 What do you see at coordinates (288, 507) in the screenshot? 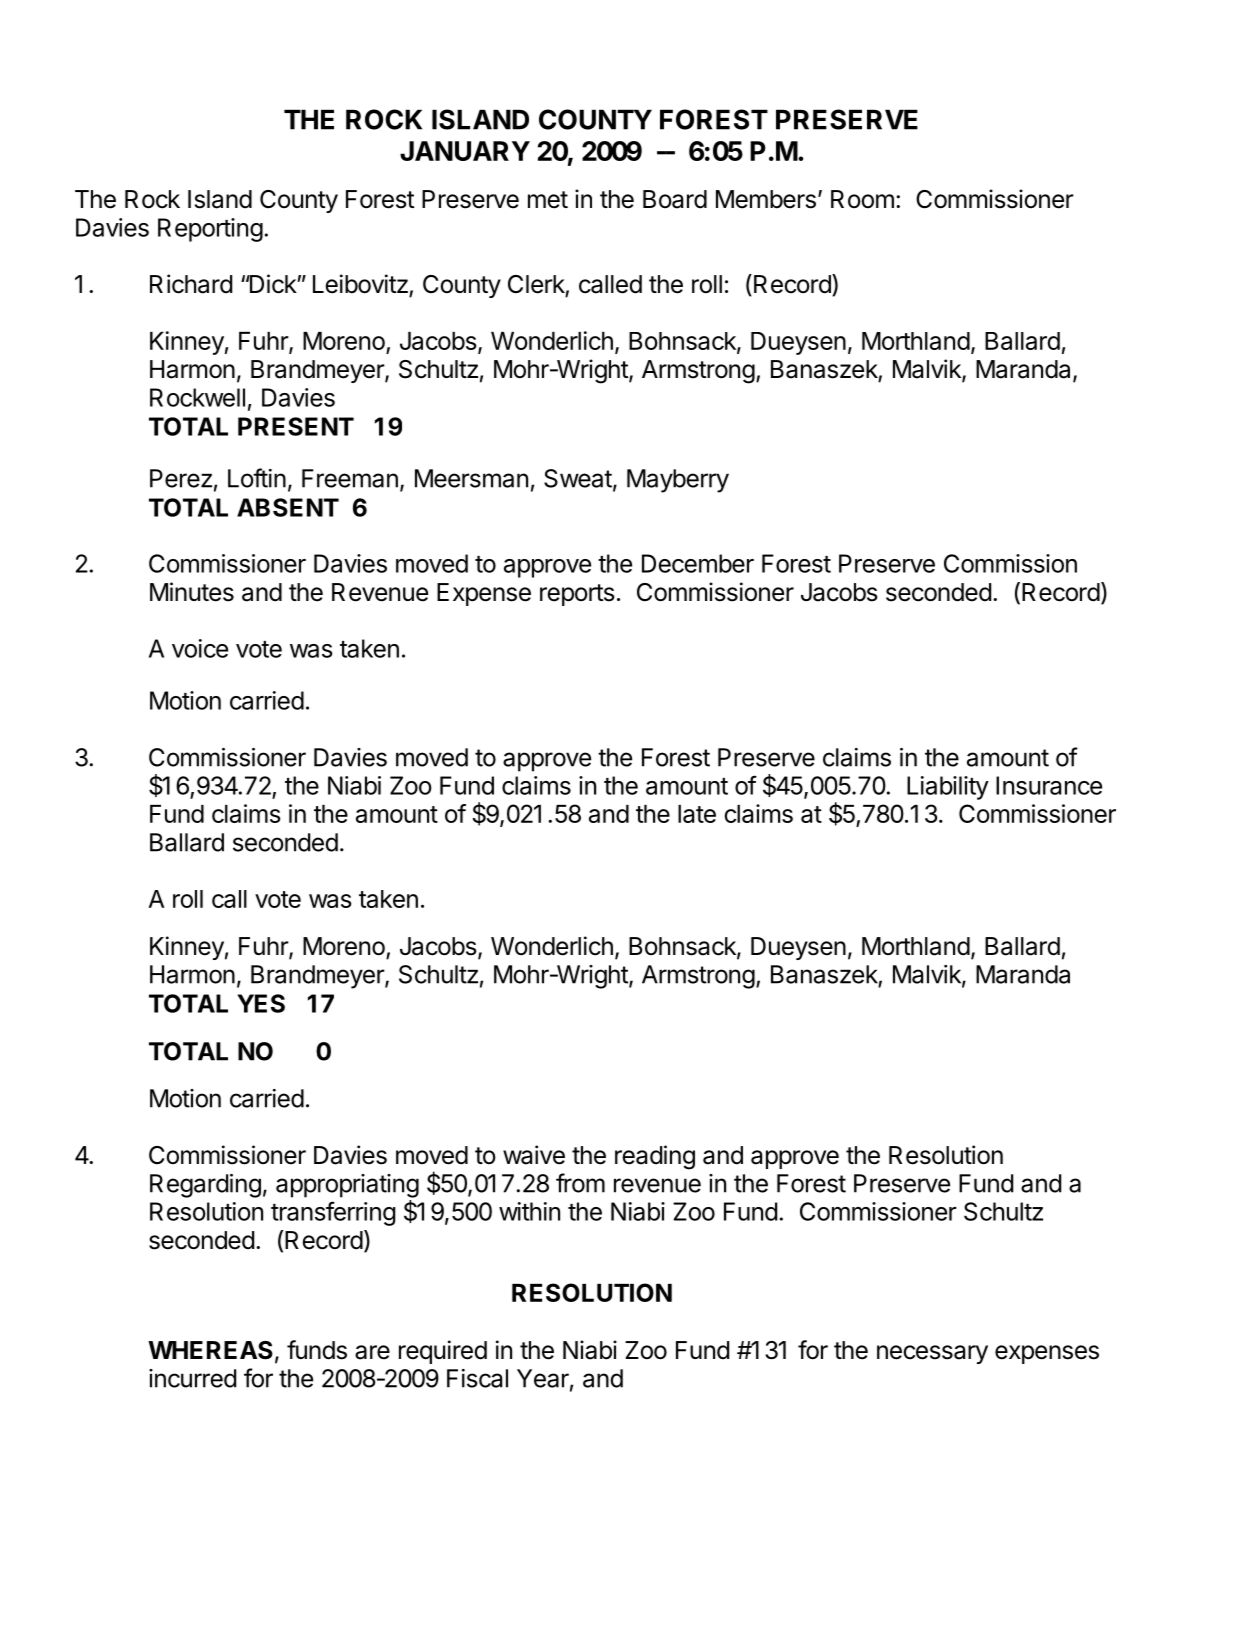
I see `ABSENT` at bounding box center [288, 507].
